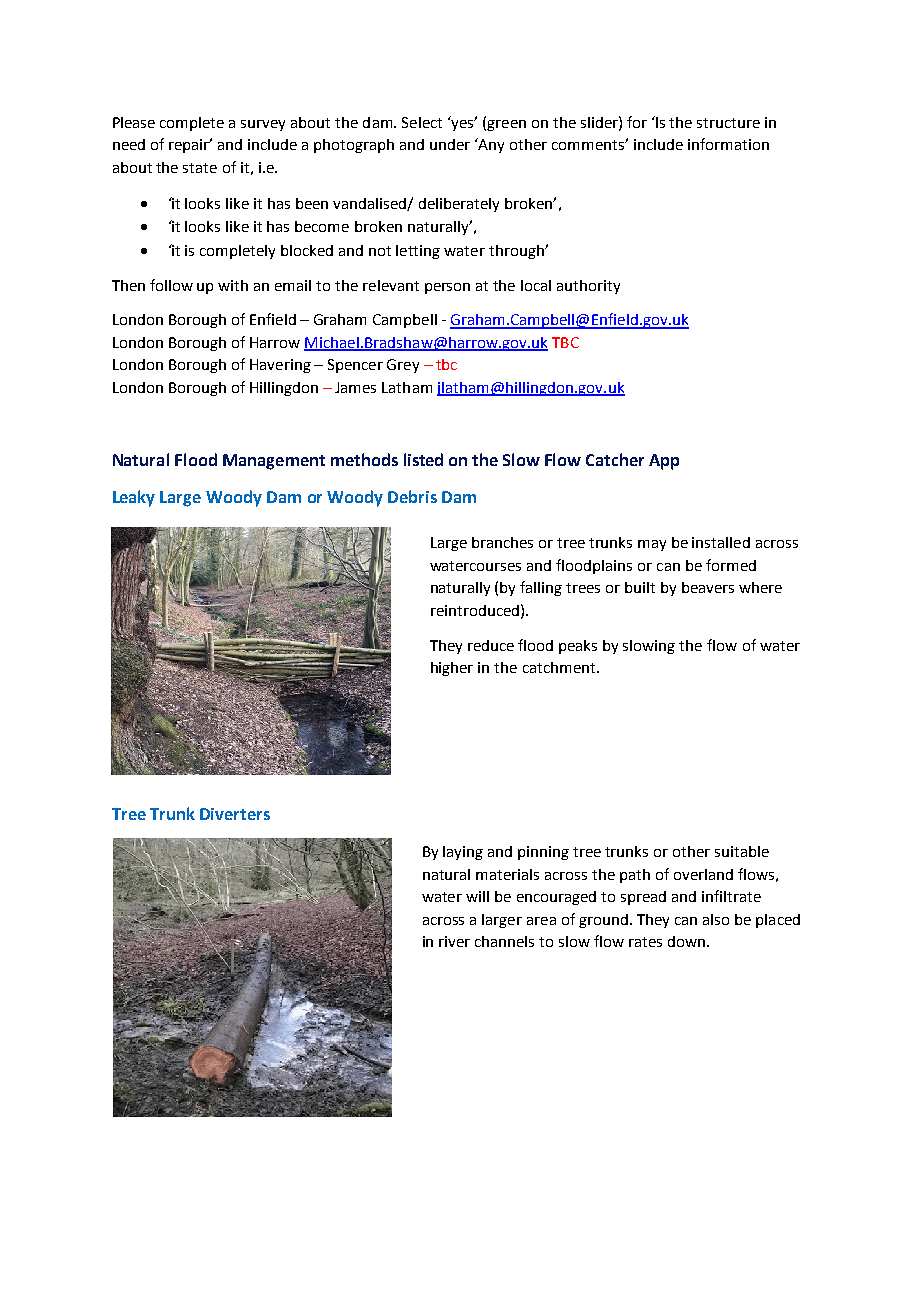 This image has height=1307, width=924. What do you see at coordinates (403, 366) in the image?
I see `Grey` at bounding box center [403, 366].
